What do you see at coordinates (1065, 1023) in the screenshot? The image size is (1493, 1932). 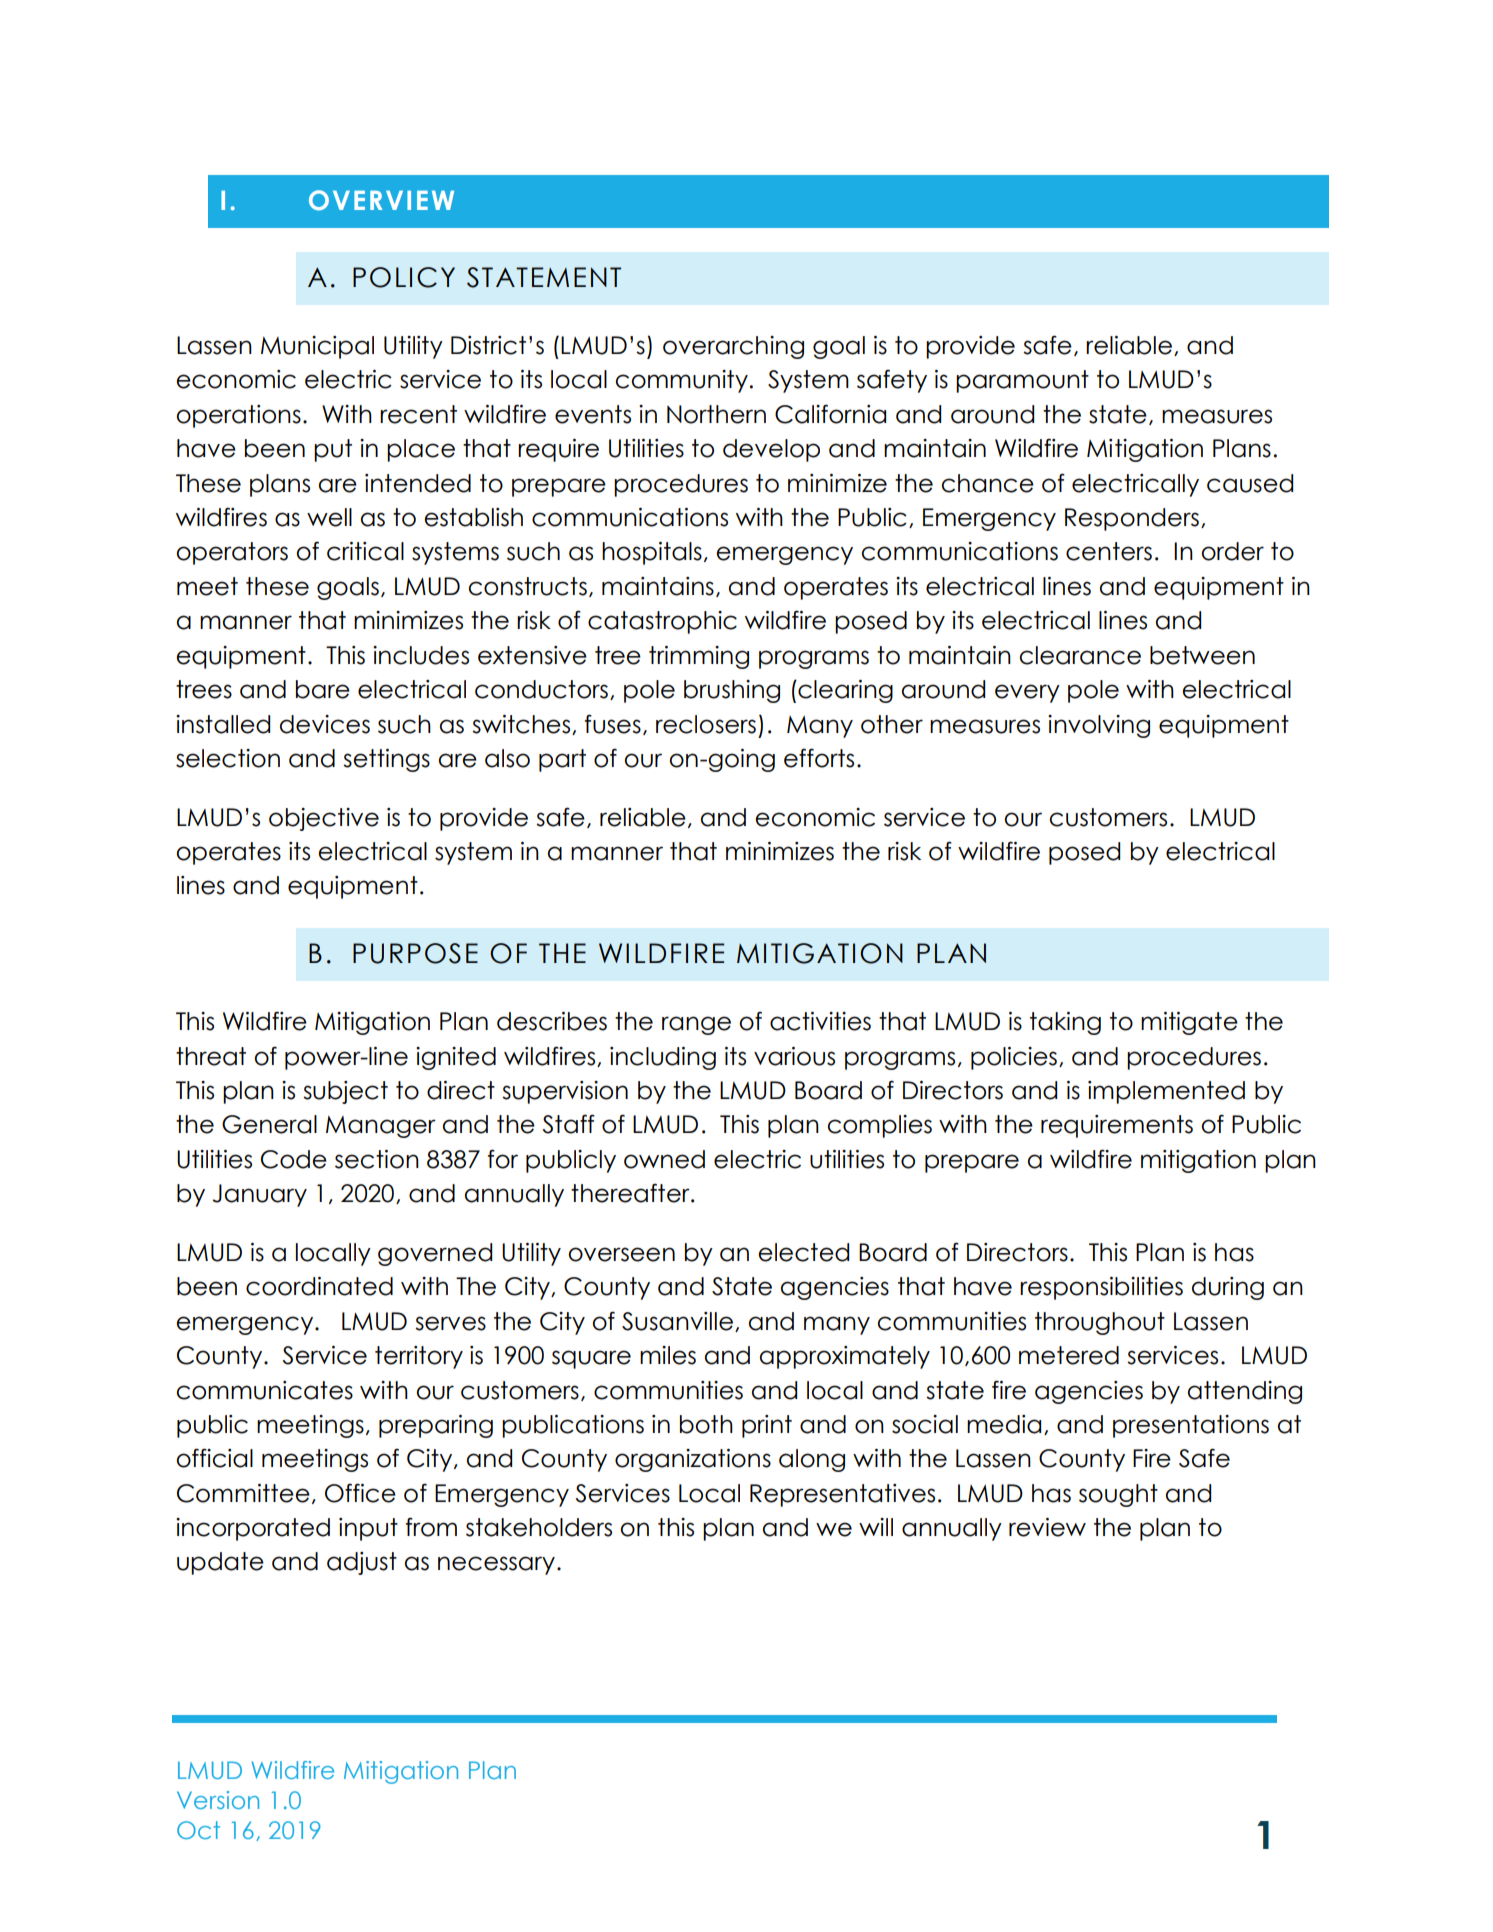 I see `taking` at bounding box center [1065, 1023].
